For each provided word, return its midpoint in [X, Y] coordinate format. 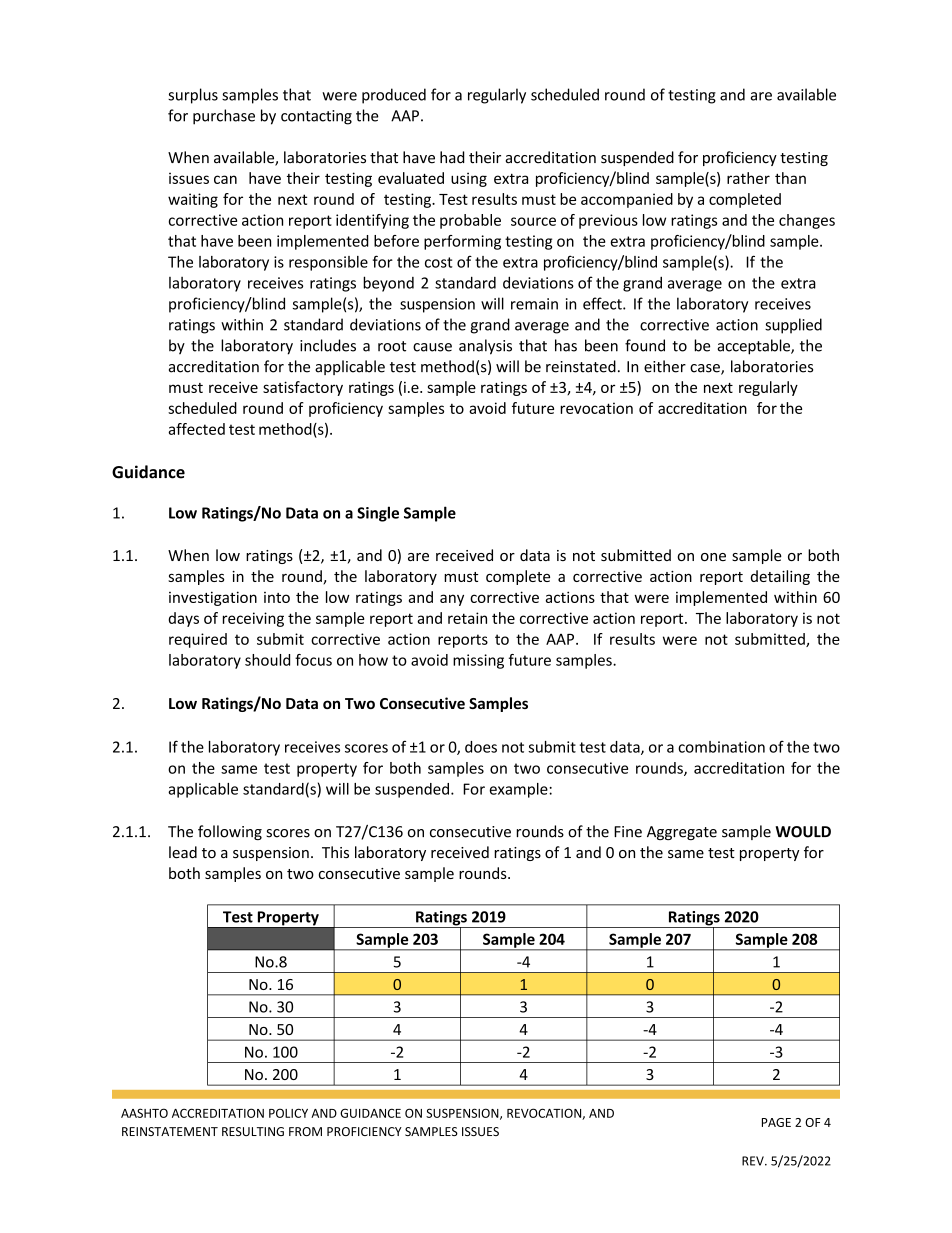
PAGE [776, 1122]
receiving [253, 619]
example [520, 790]
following [230, 832]
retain [467, 618]
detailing [780, 577]
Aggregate [682, 833]
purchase [224, 117]
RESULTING [253, 1131]
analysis [485, 347]
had [452, 157]
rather [748, 178]
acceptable [754, 347]
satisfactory [303, 388]
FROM [305, 1131]
